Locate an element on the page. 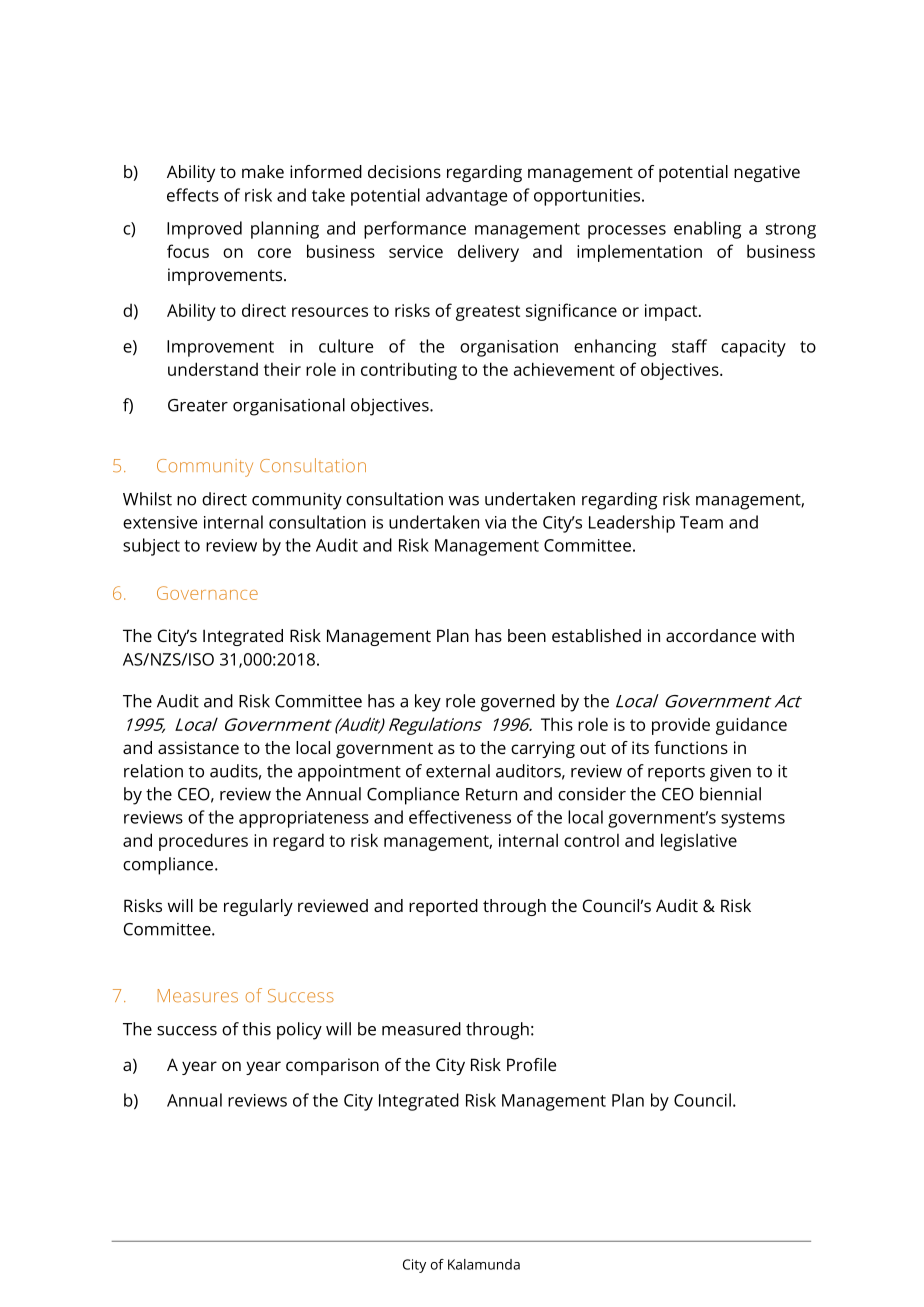  effects is located at coordinates (193, 195).
